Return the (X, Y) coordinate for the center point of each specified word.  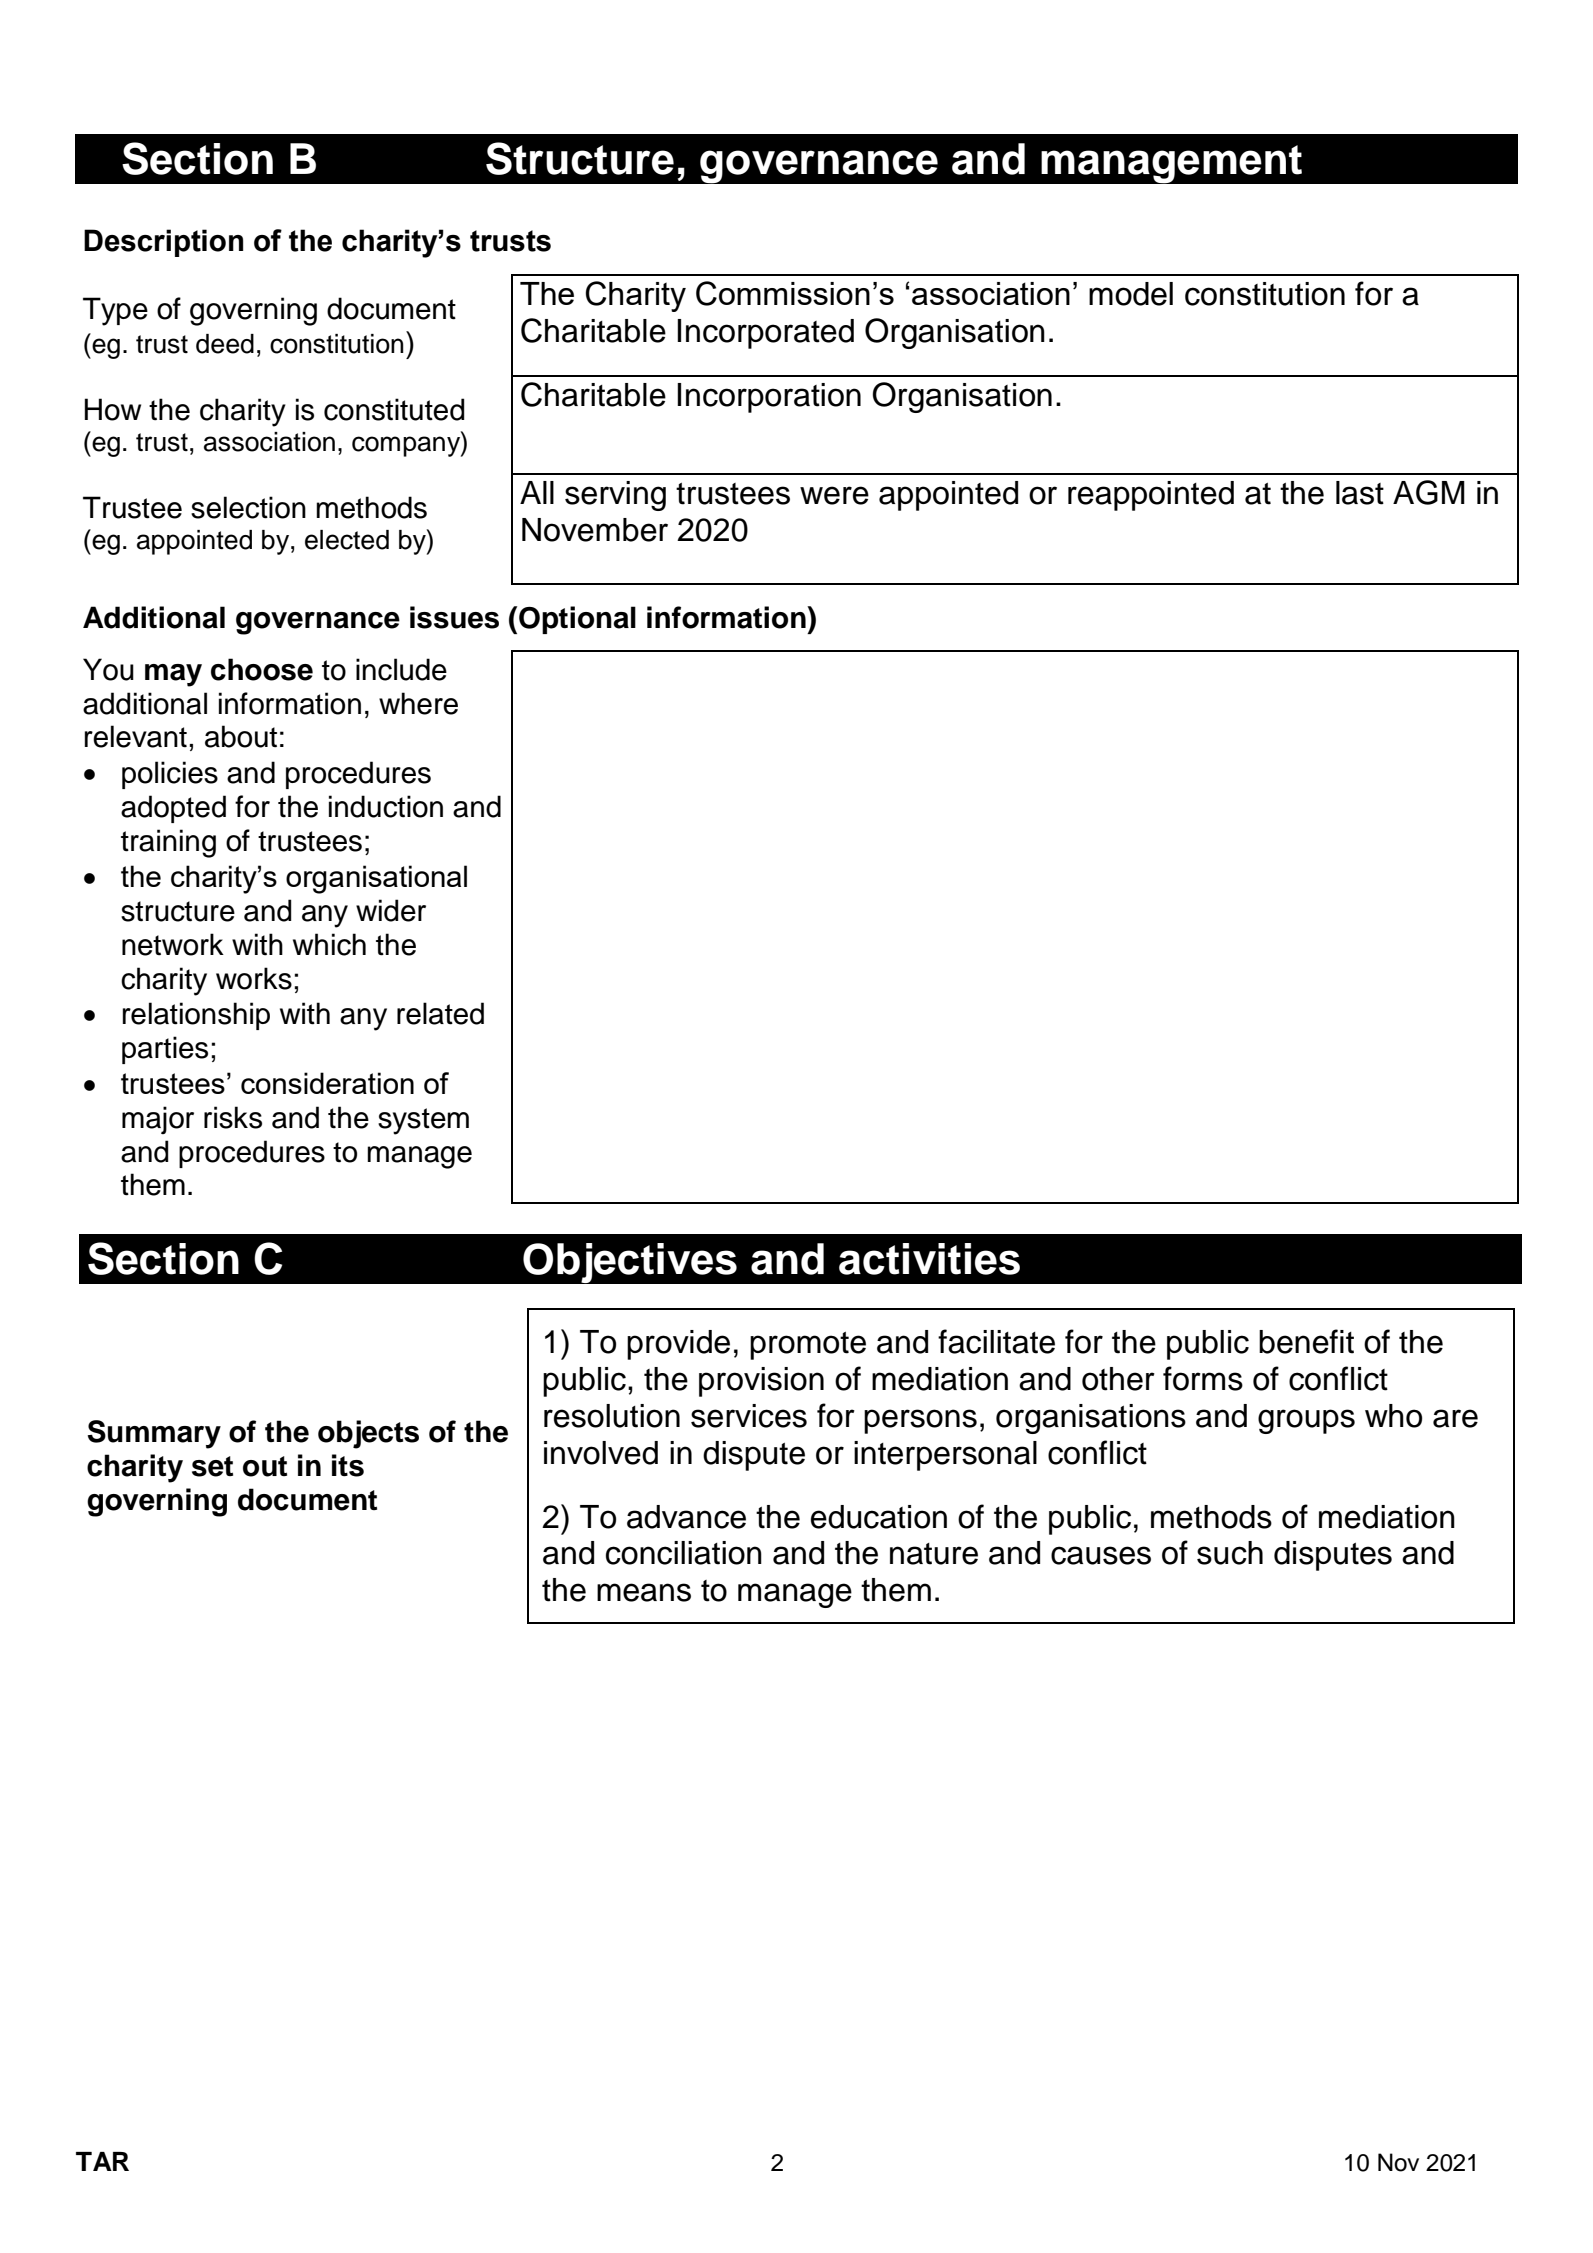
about (241, 736)
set (212, 1466)
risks (233, 1117)
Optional (577, 620)
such (1230, 1553)
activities (929, 1259)
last (1360, 493)
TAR (102, 2161)
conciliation (684, 1553)
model (1131, 294)
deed (225, 344)
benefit (1306, 1341)
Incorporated (765, 334)
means (644, 1592)
